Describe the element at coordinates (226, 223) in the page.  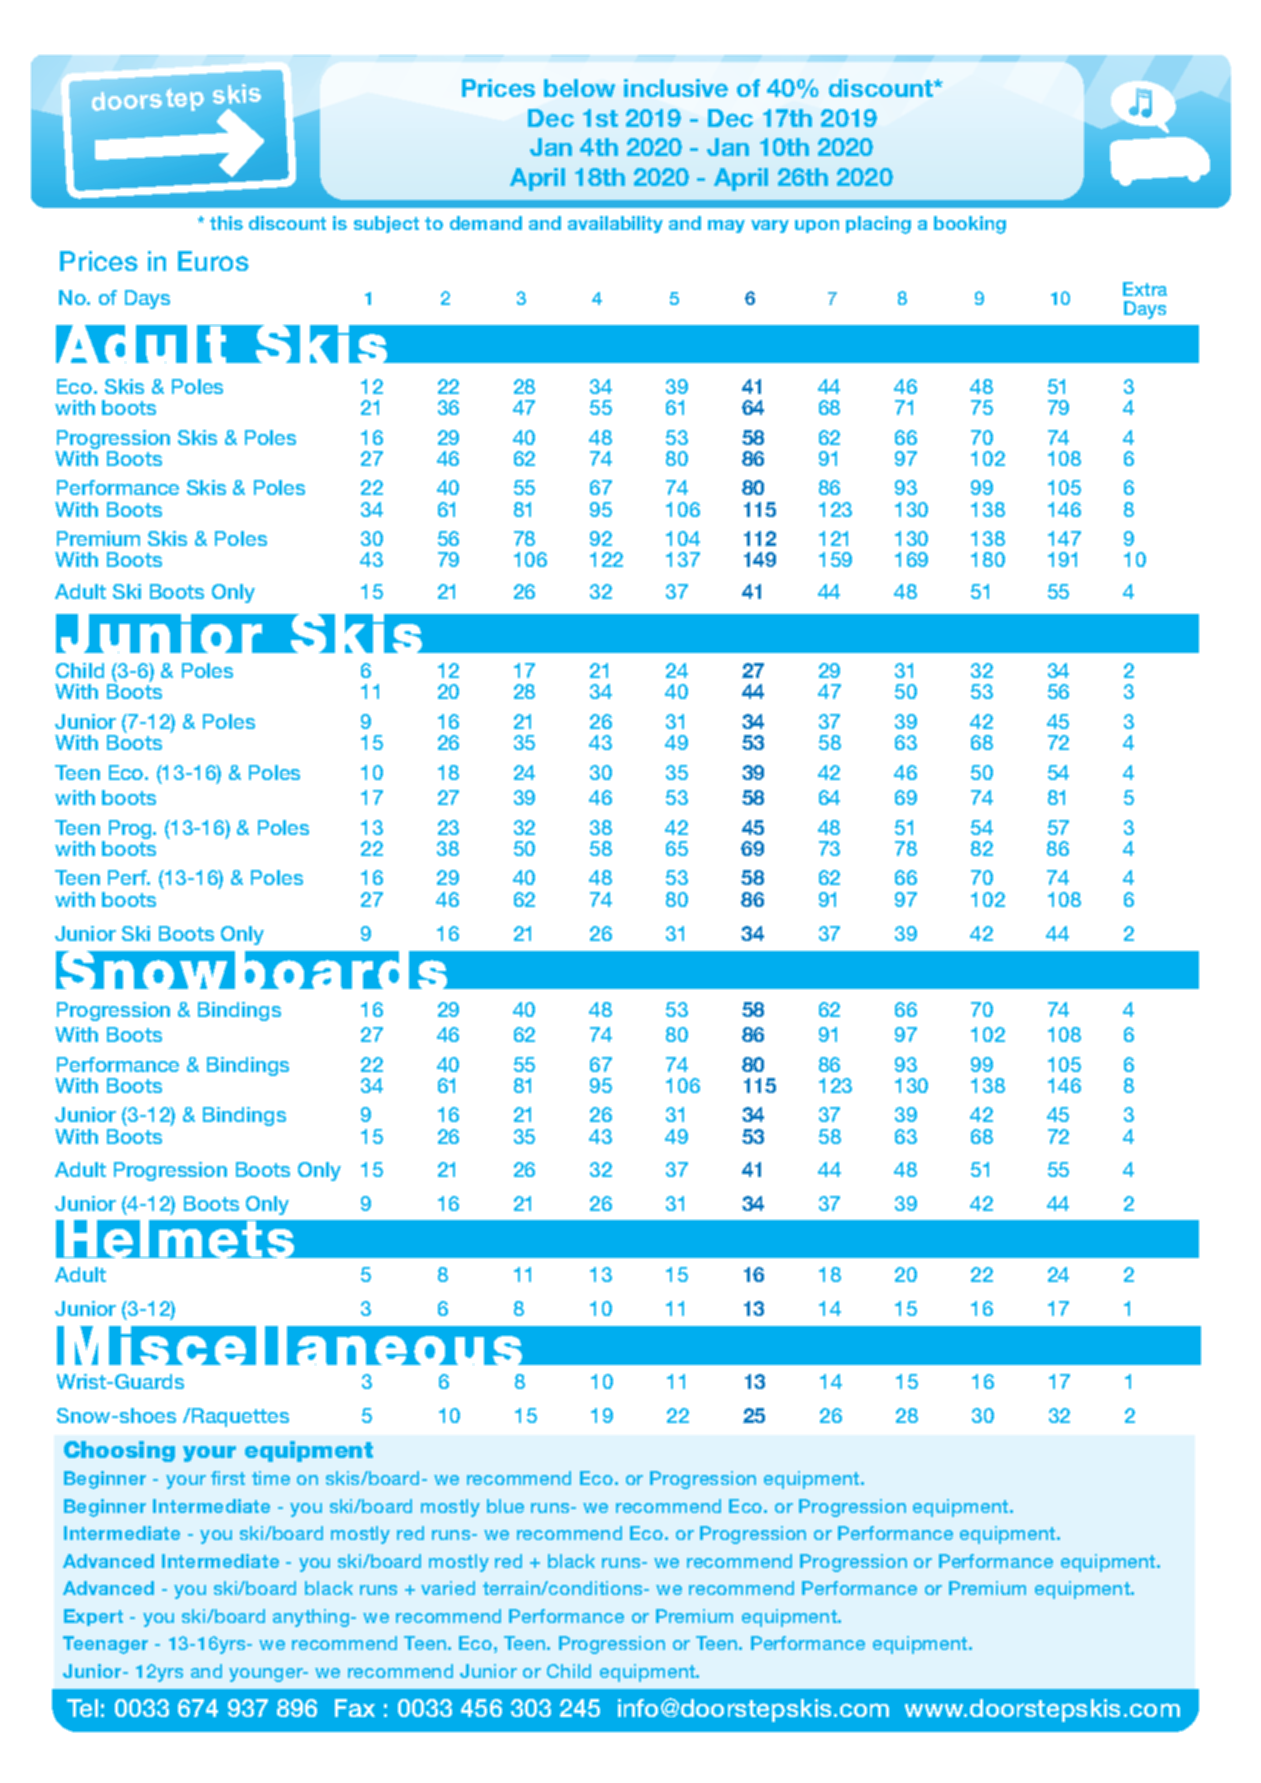
I see `this` at that location.
